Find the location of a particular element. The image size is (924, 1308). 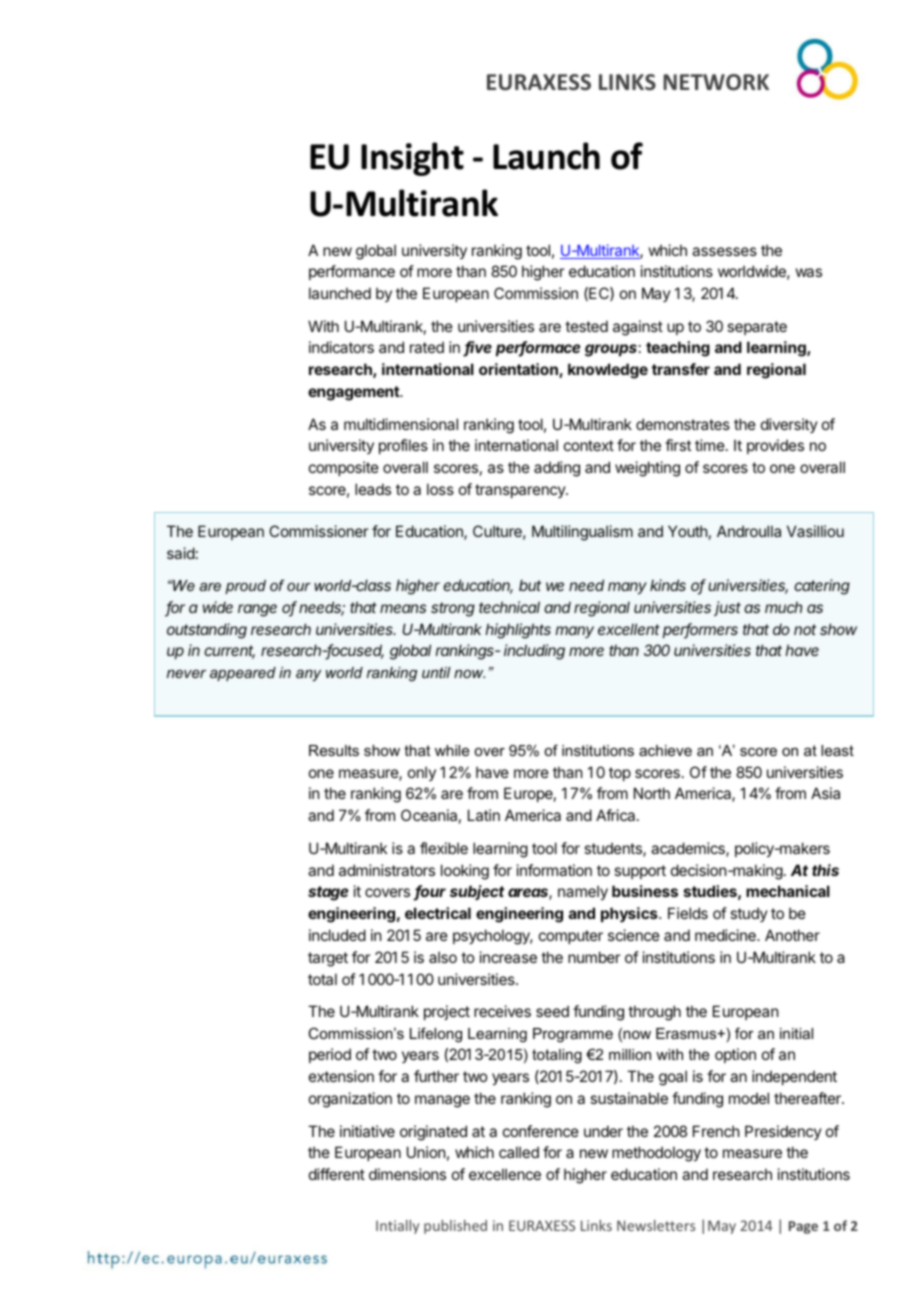

much is located at coordinates (783, 607).
